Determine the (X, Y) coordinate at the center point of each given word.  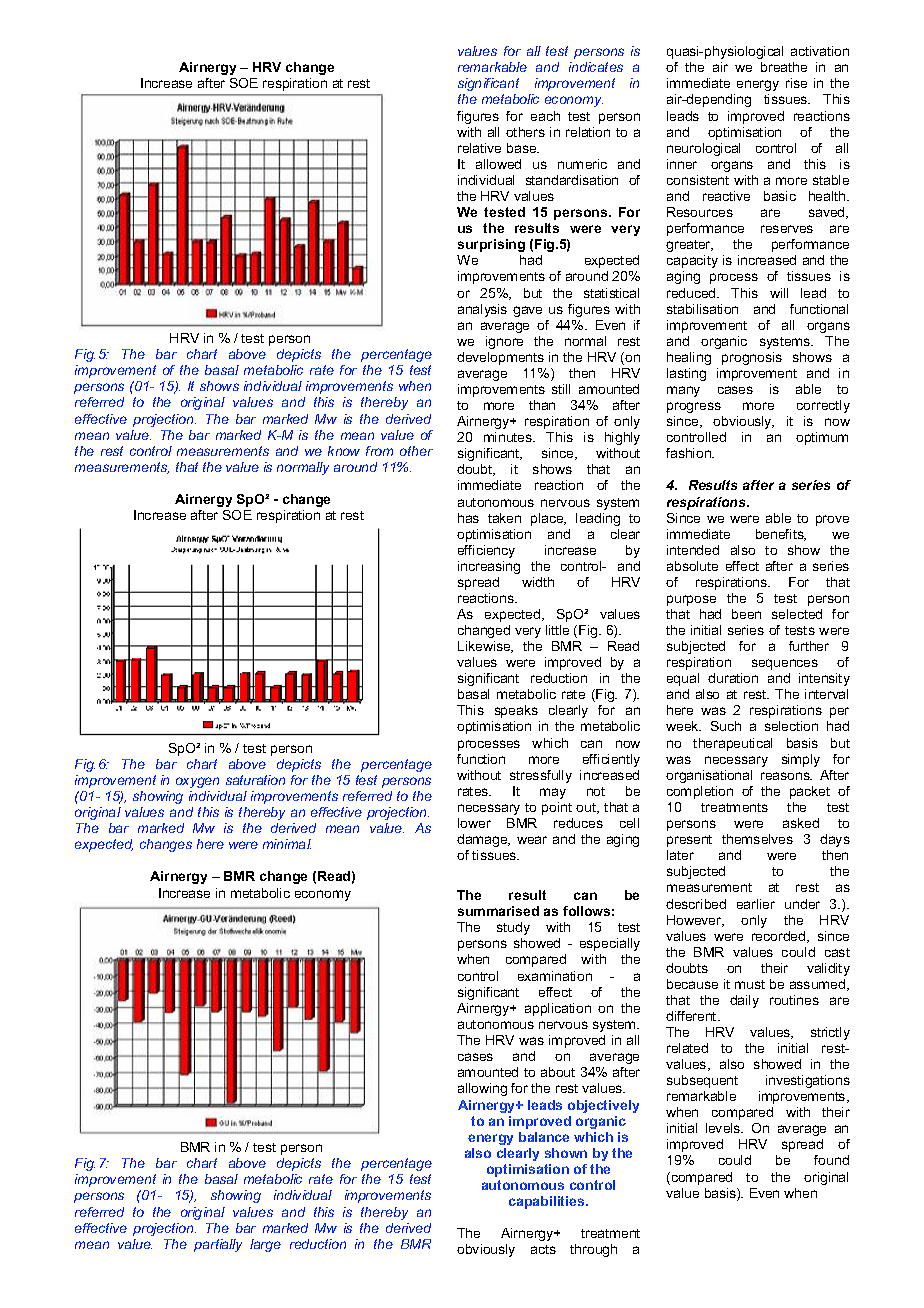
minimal (287, 844)
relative (479, 148)
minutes (509, 437)
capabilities (548, 1202)
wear (532, 840)
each (545, 116)
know (344, 451)
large (265, 1245)
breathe (784, 67)
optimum (822, 438)
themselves (757, 839)
